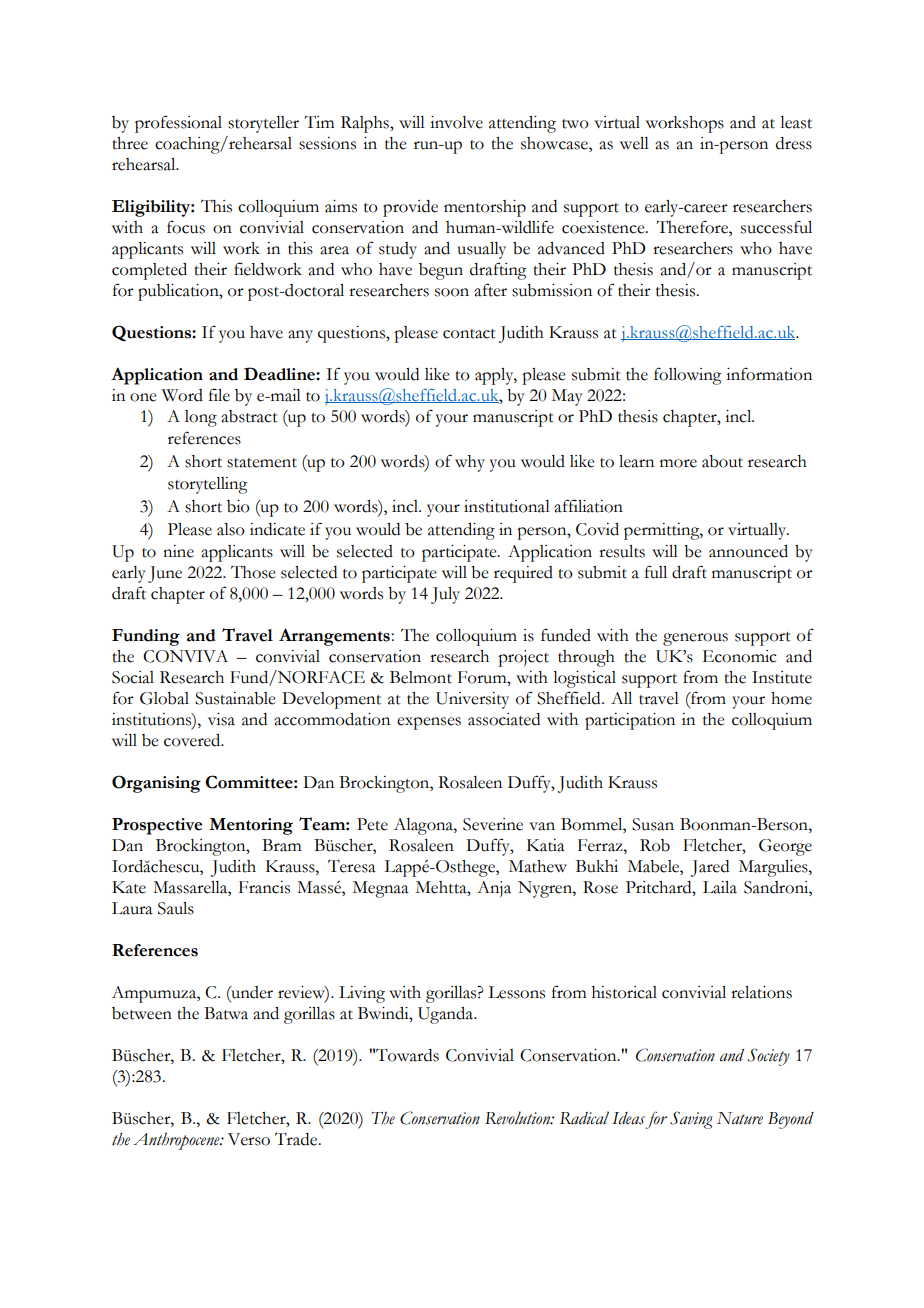 This page has width=924, height=1308. What do you see at coordinates (470, 463) in the page?
I see `why` at bounding box center [470, 463].
